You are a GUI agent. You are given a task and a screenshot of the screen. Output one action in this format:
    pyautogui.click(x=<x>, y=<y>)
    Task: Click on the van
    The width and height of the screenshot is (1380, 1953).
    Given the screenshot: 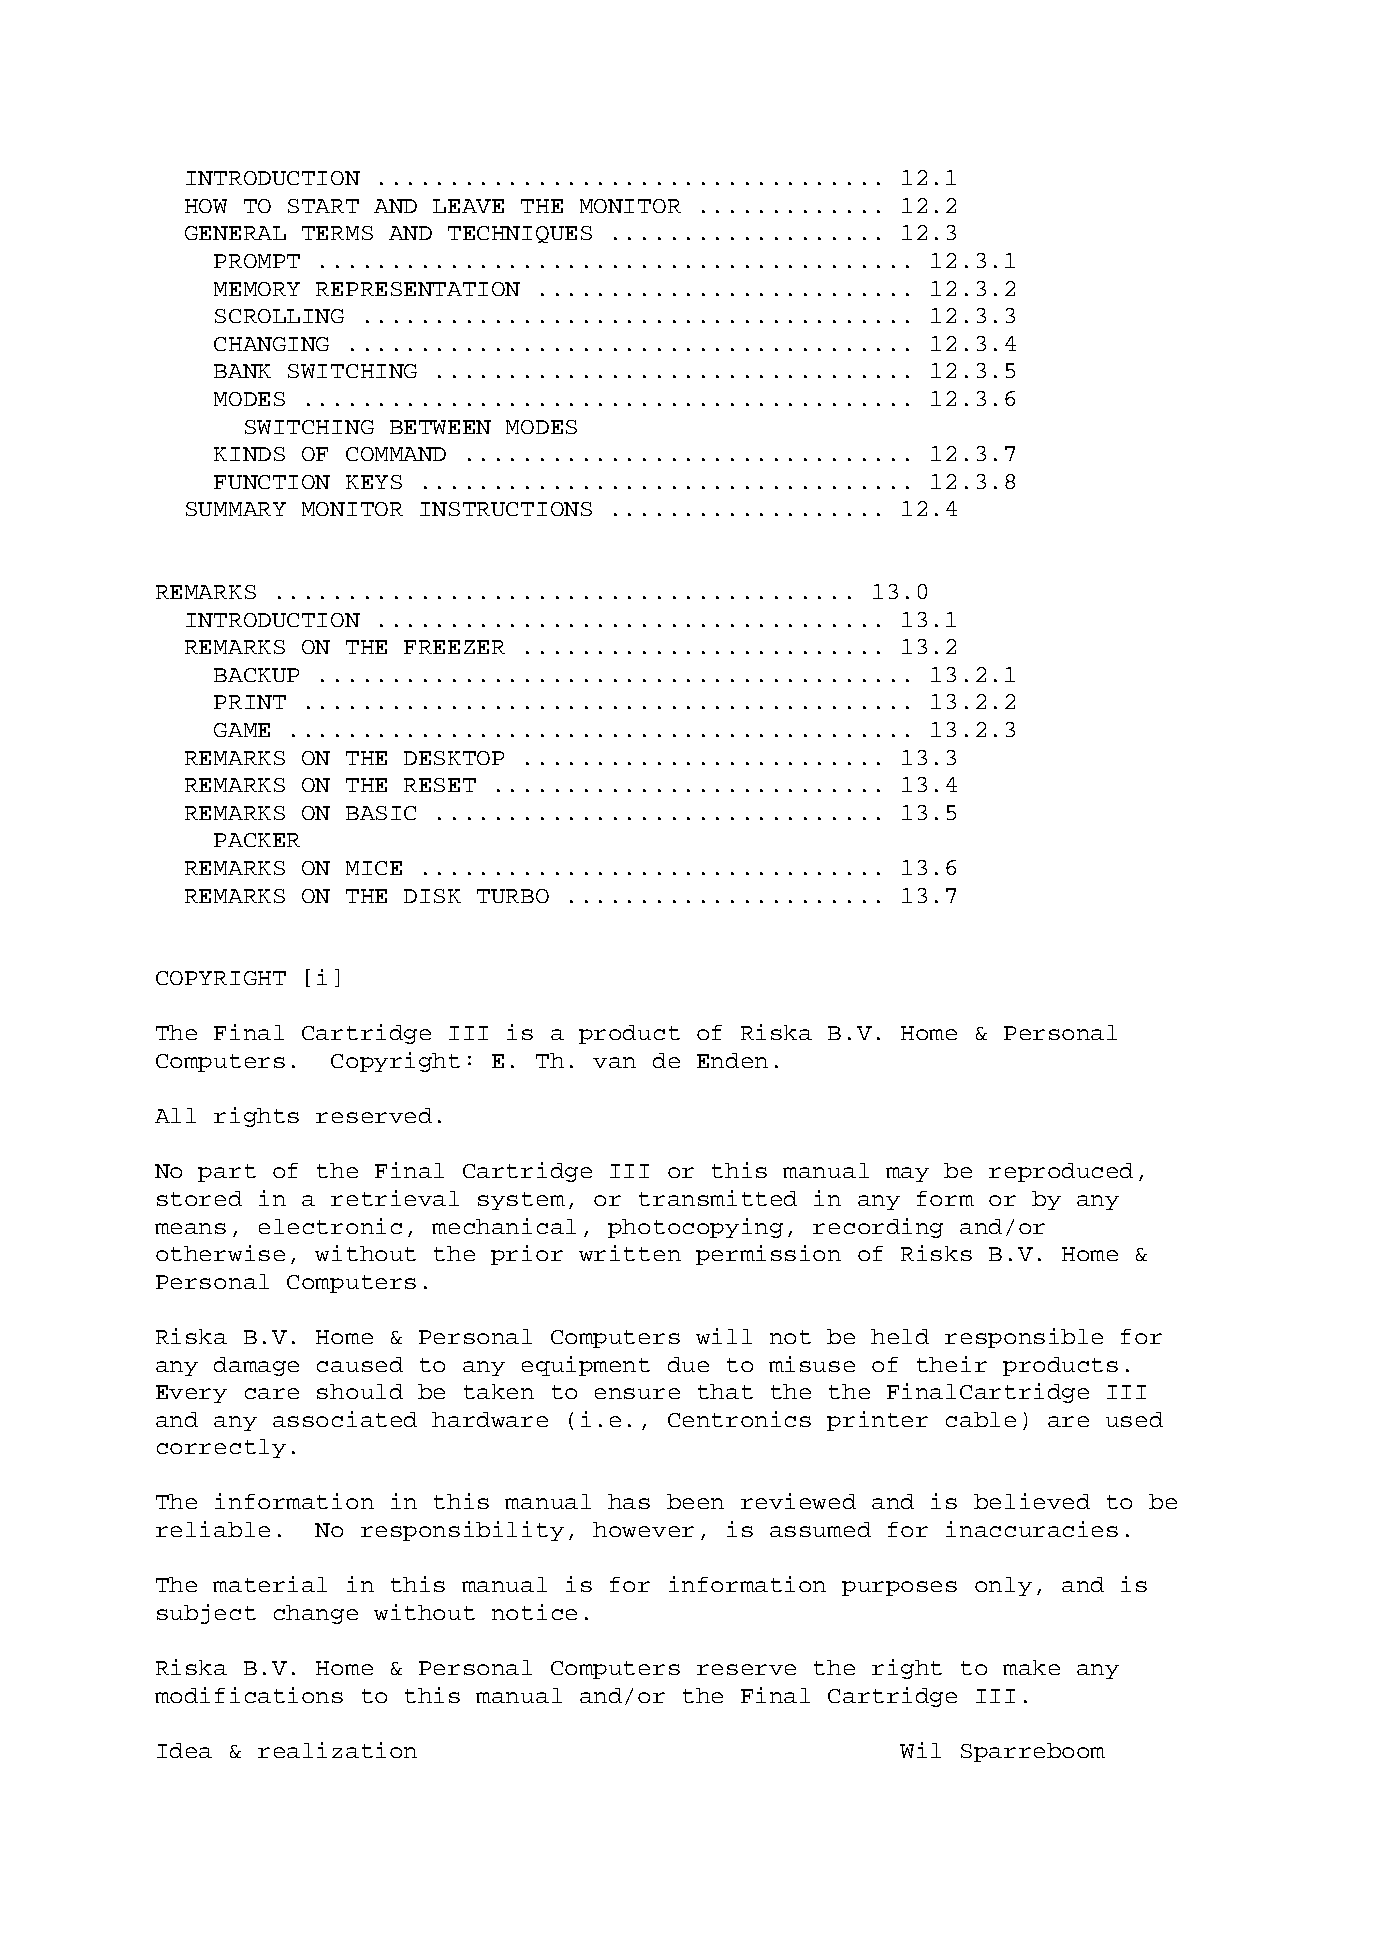 What is the action you would take?
    pyautogui.click(x=614, y=1062)
